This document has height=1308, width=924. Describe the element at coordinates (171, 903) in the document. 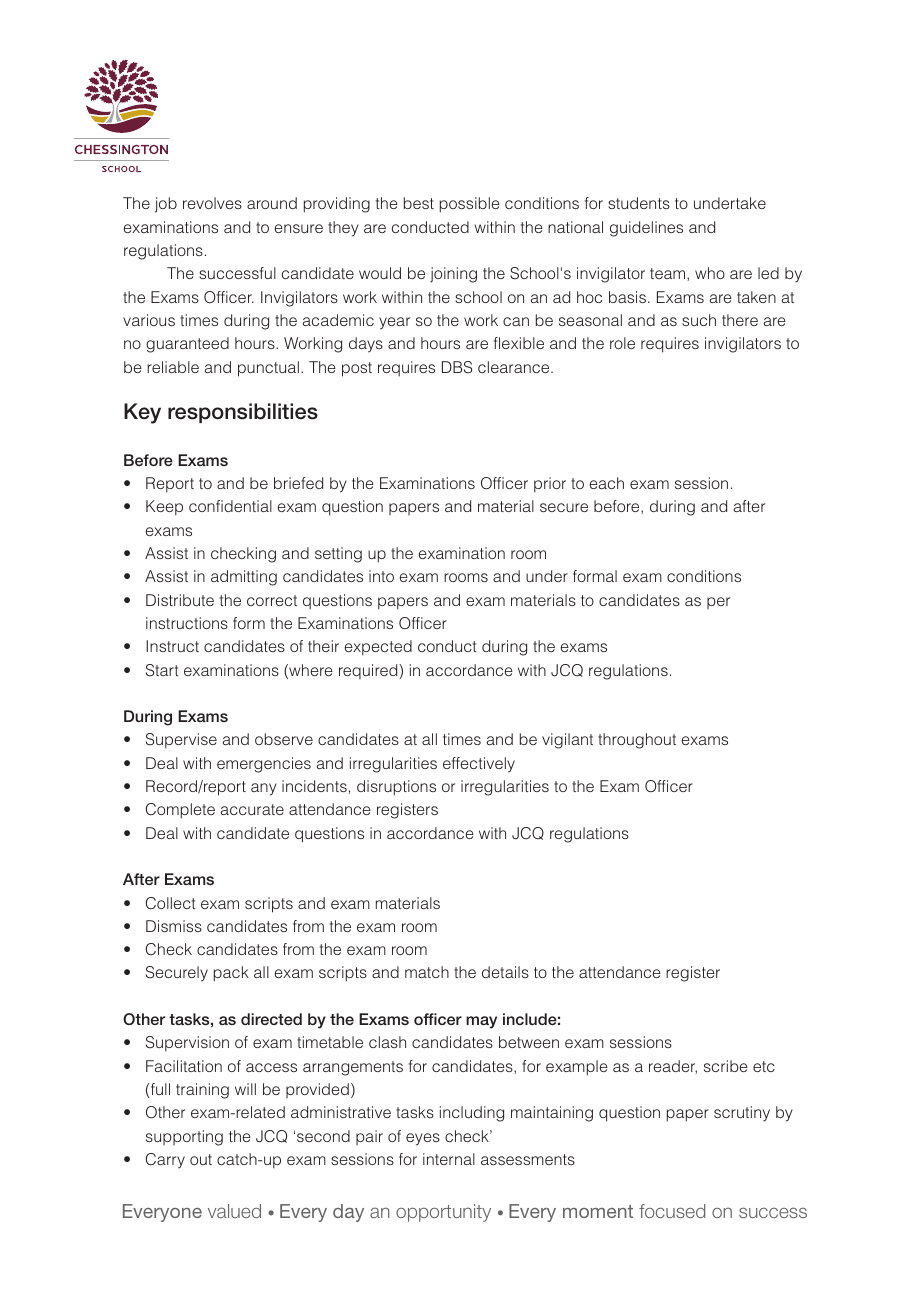

I see `Collect` at that location.
